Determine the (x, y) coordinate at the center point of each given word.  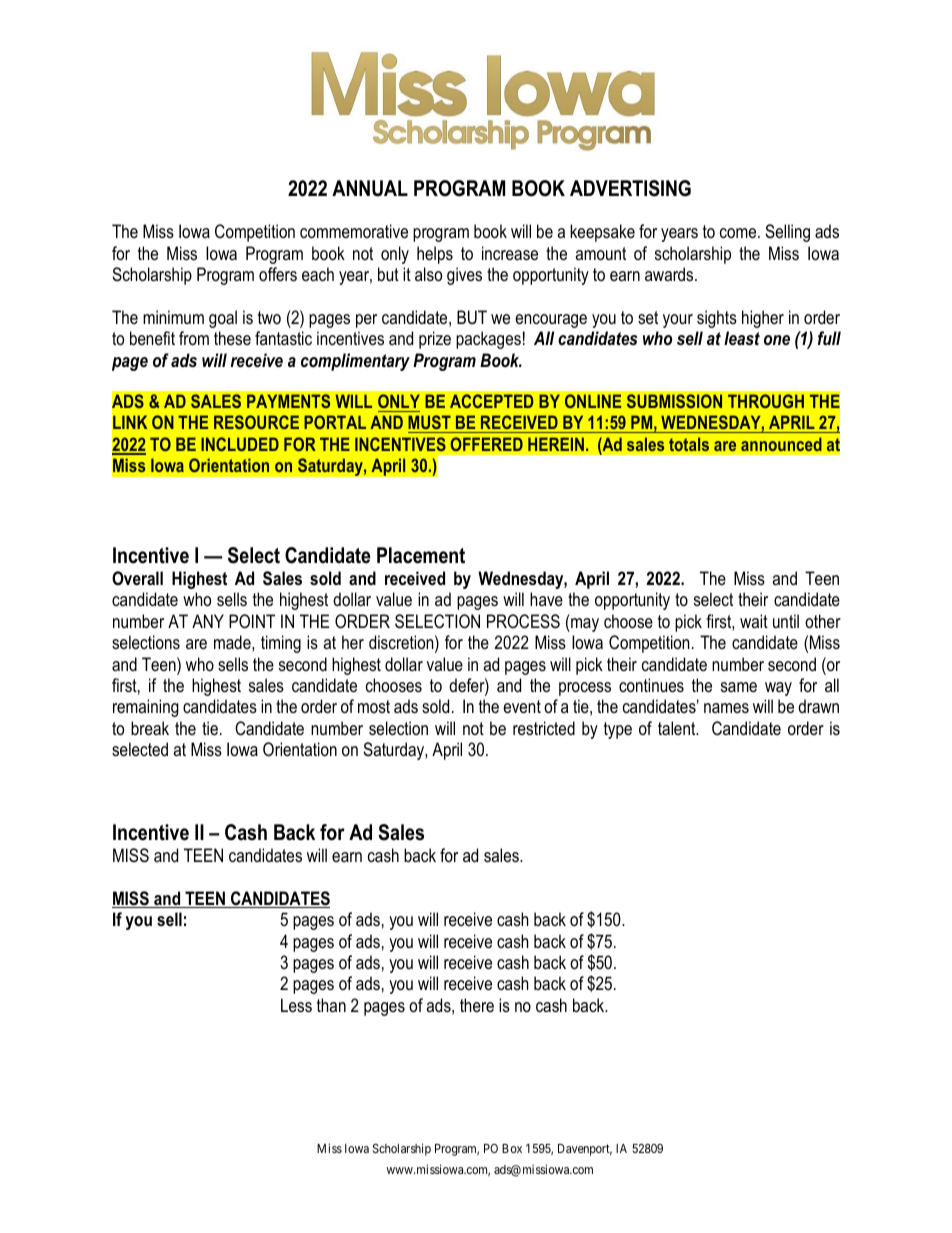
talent (678, 728)
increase (510, 253)
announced (781, 444)
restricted (544, 728)
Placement (421, 555)
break (150, 728)
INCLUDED (240, 444)
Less (296, 1005)
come (739, 233)
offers (278, 274)
